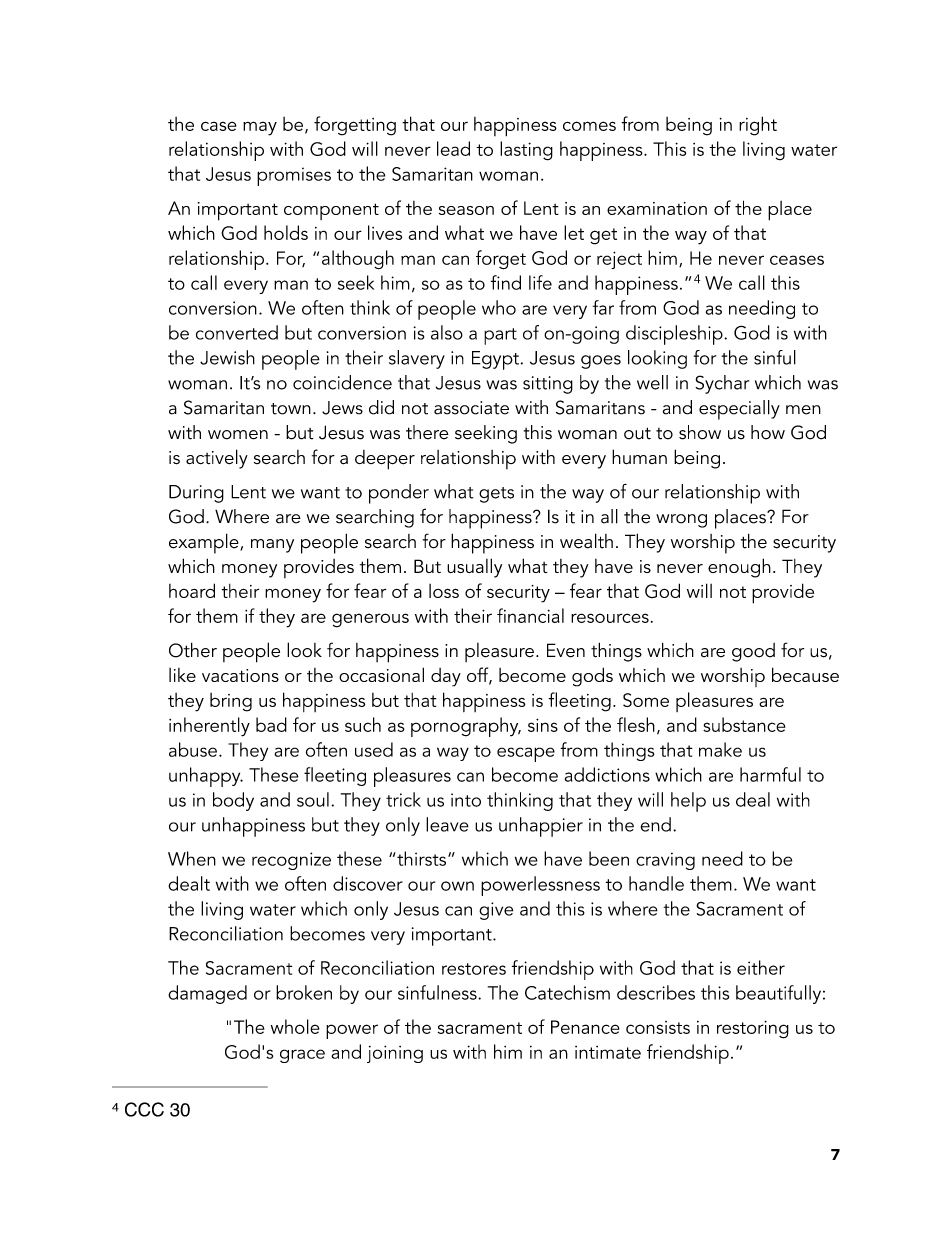 The width and height of the document is (952, 1233). What do you see at coordinates (192, 590) in the document?
I see `hoard` at bounding box center [192, 590].
